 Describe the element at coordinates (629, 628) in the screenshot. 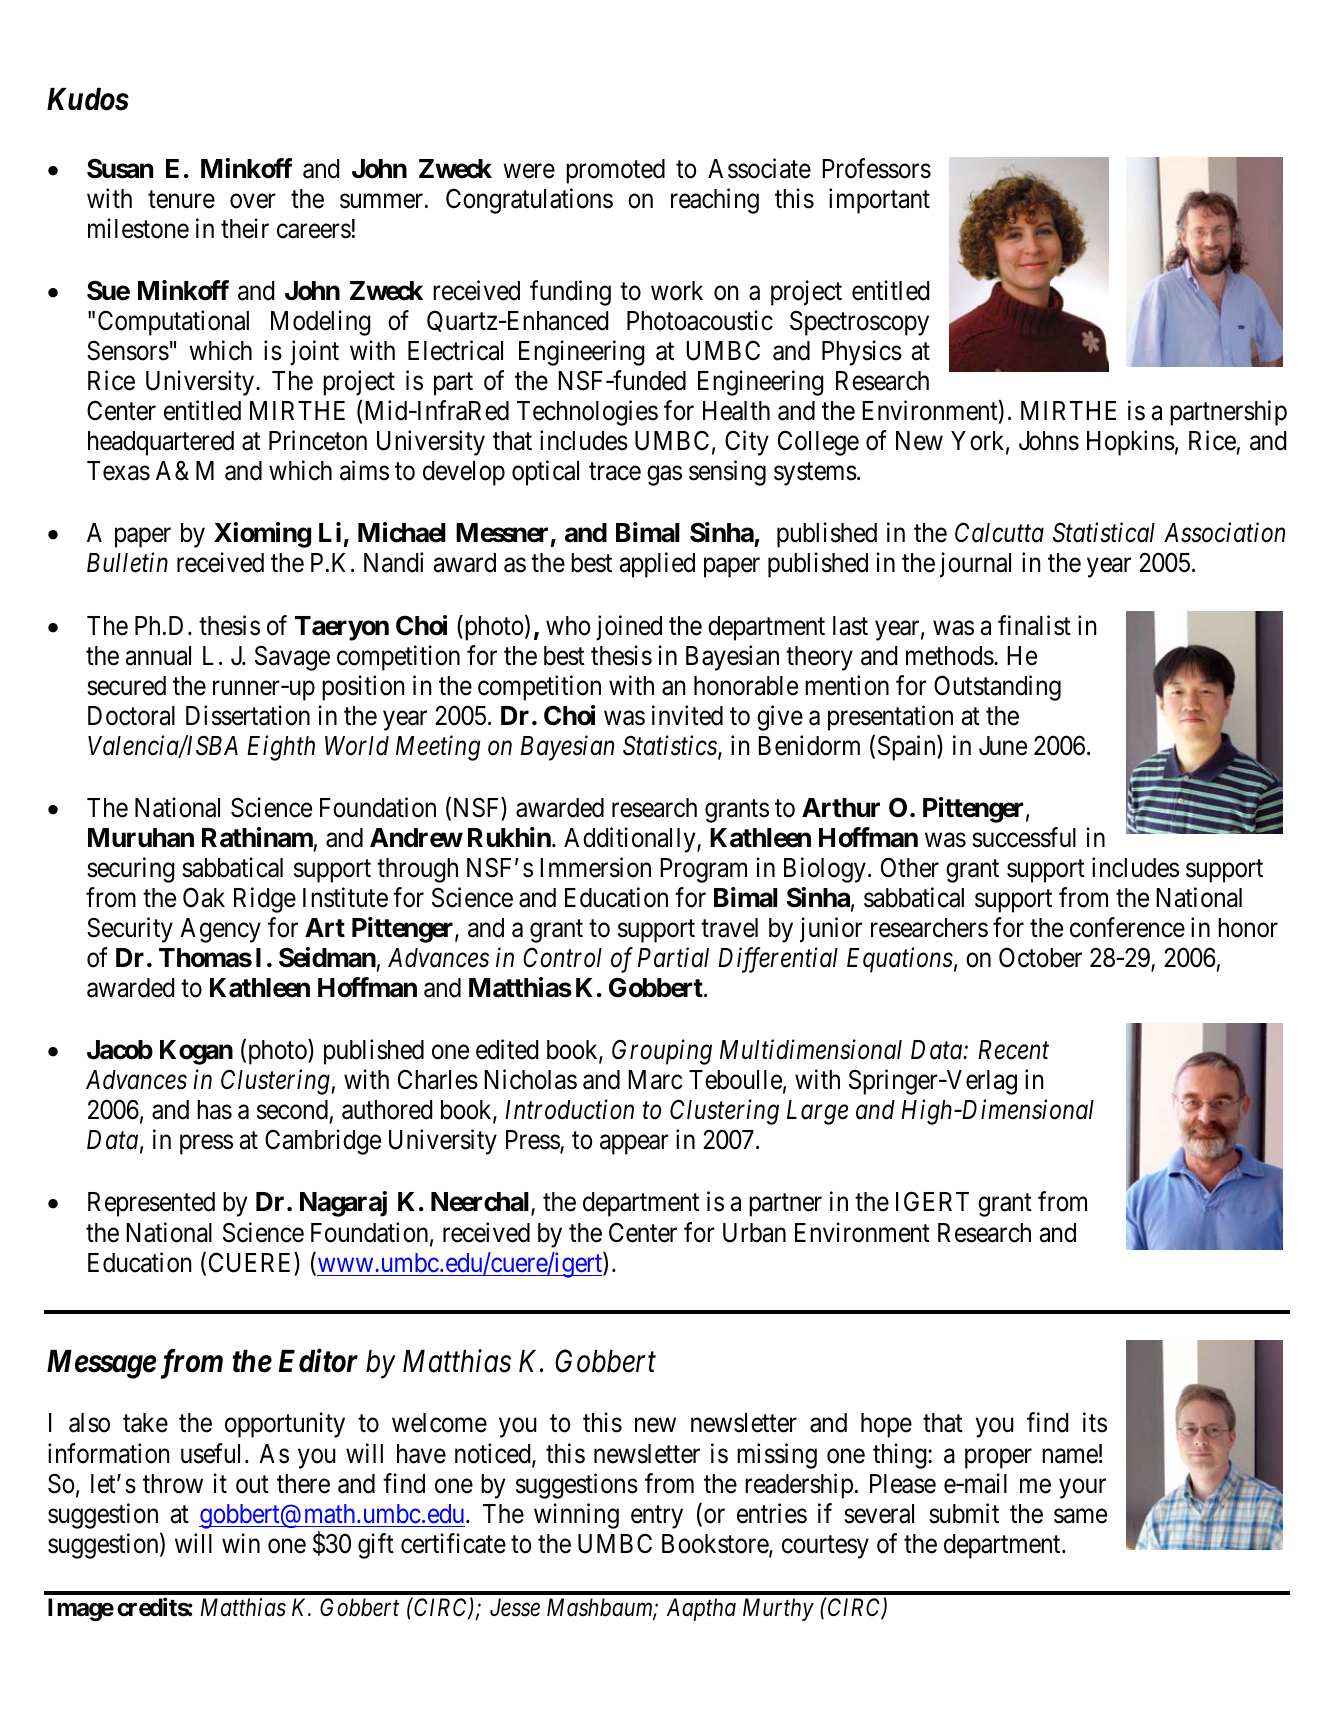

I see `joined` at that location.
